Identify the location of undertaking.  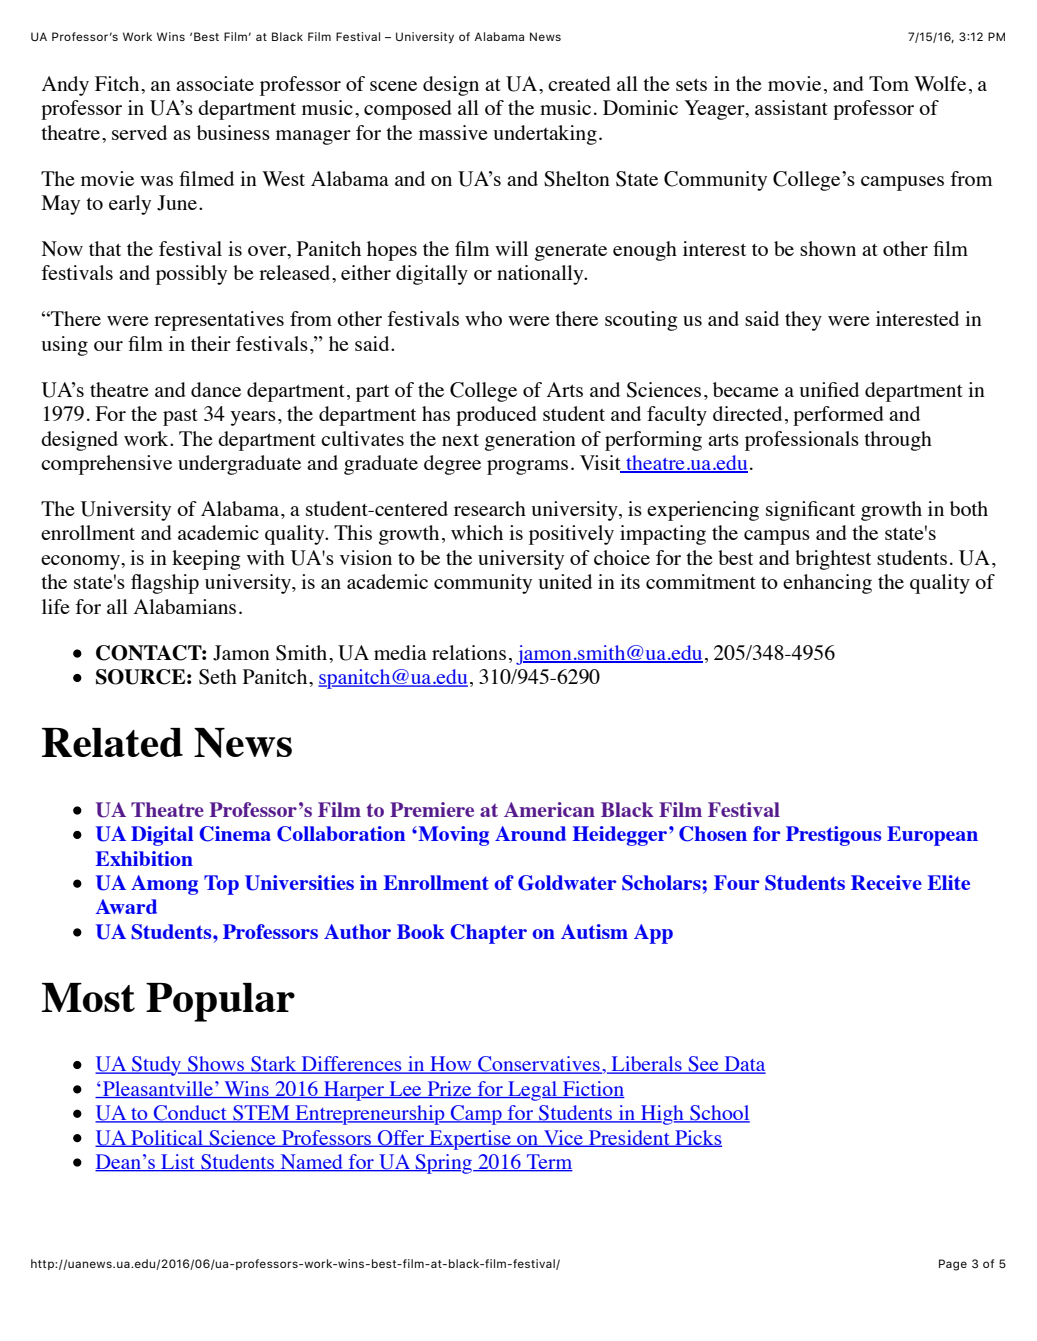
(545, 135).
